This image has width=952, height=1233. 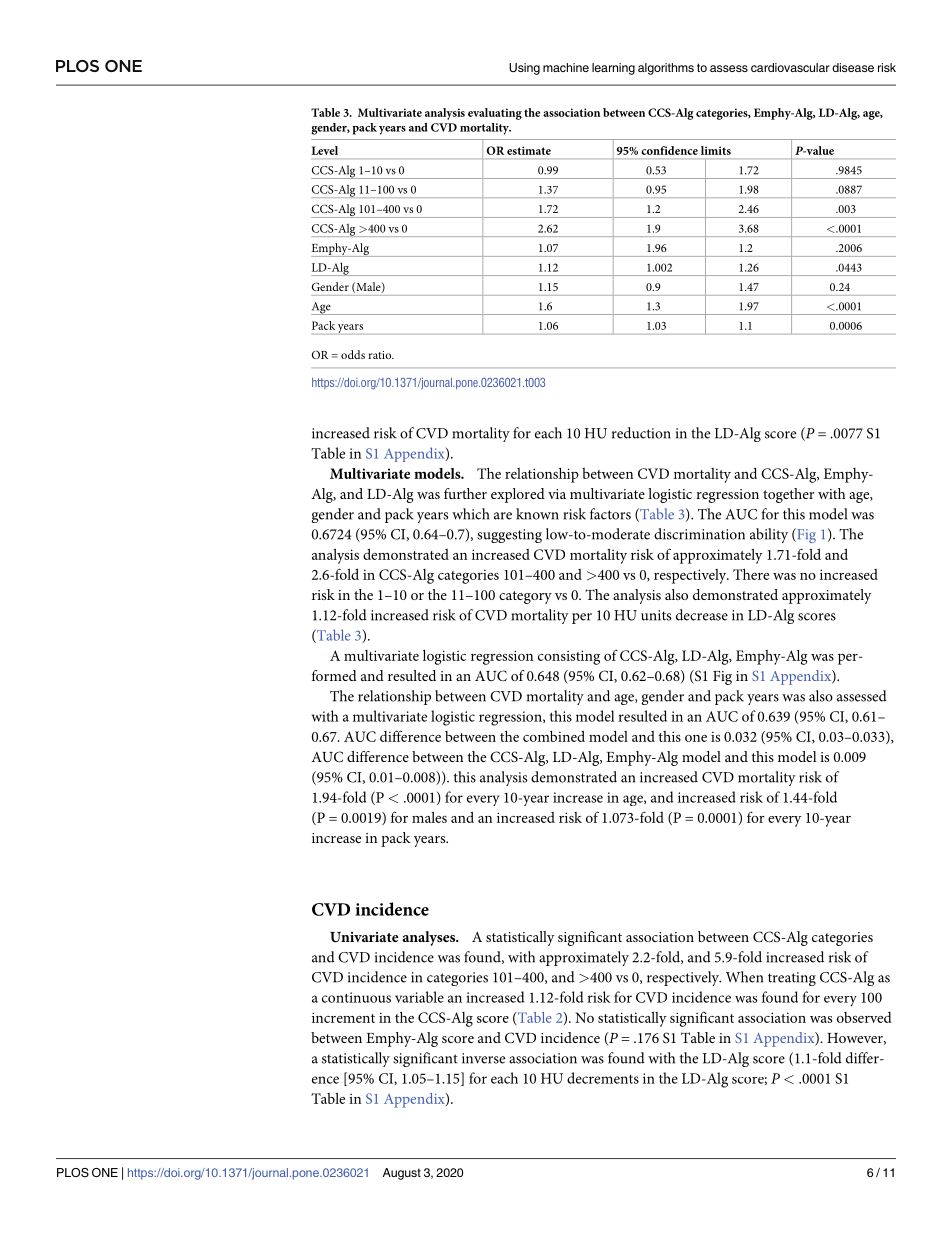 What do you see at coordinates (789, 495) in the image?
I see `together` at bounding box center [789, 495].
